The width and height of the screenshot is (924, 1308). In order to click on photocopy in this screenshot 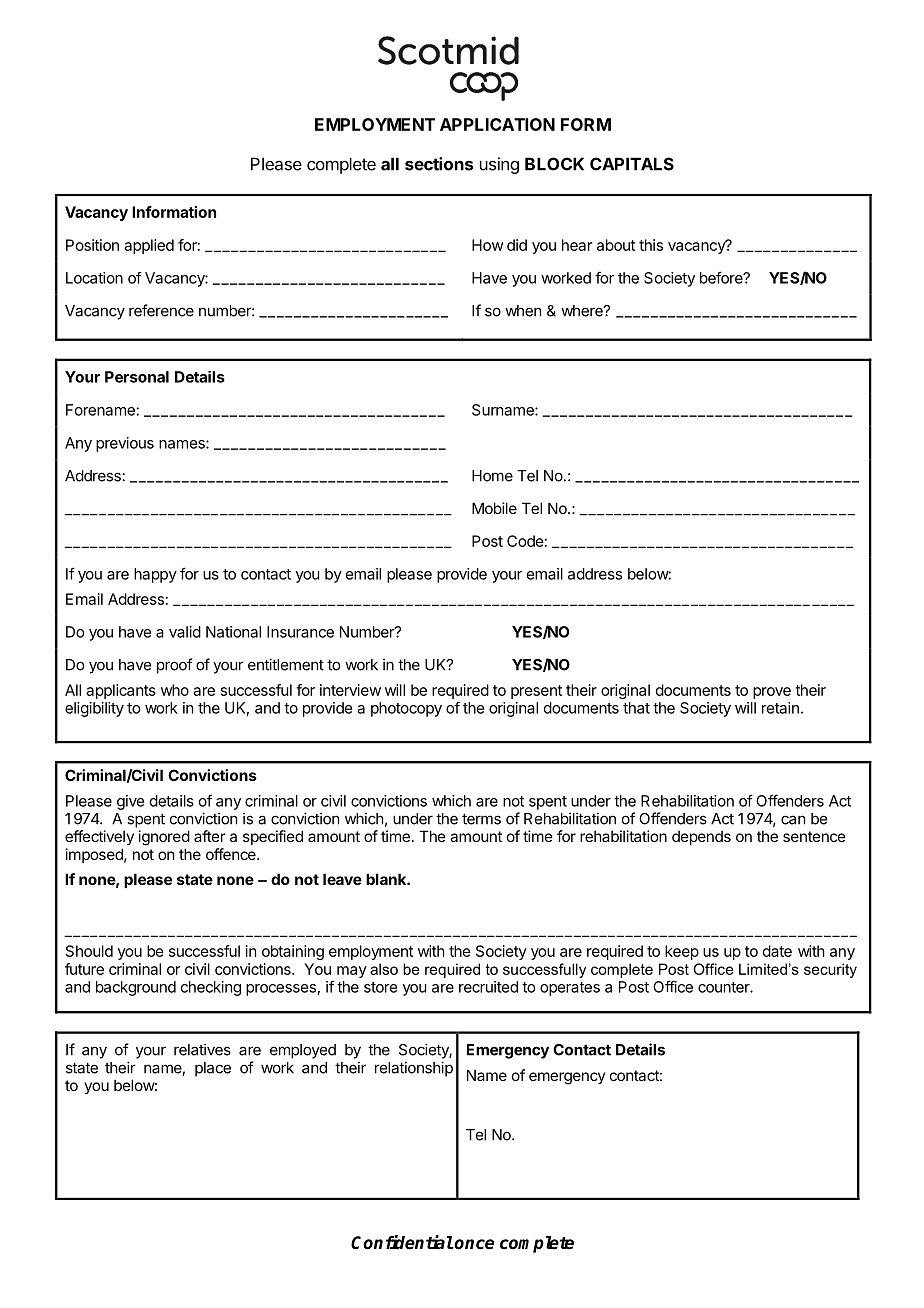, I will do `click(406, 709)`.
